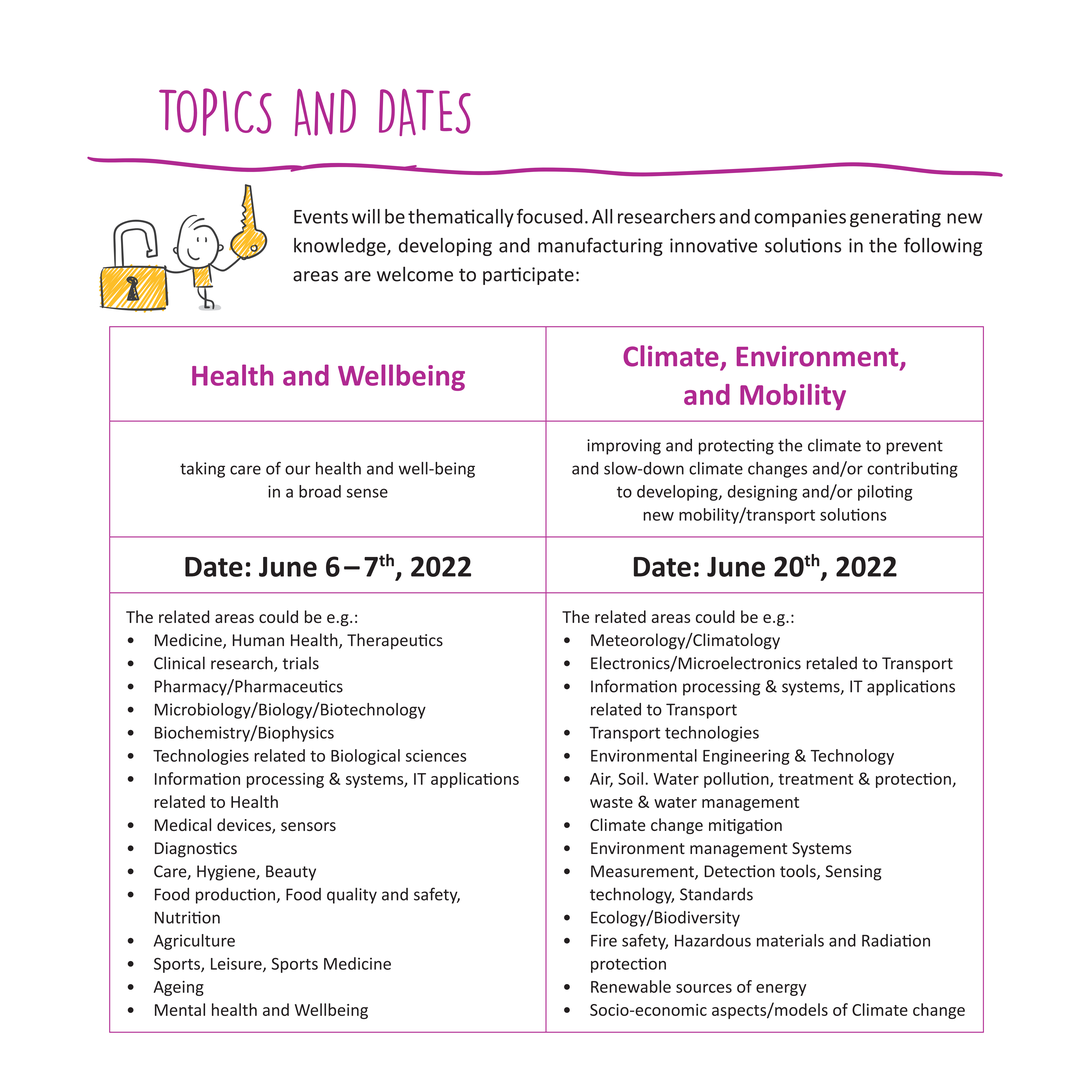 Image resolution: width=1092 pixels, height=1092 pixels. Describe the element at coordinates (624, 447) in the screenshot. I see `improving` at that location.
